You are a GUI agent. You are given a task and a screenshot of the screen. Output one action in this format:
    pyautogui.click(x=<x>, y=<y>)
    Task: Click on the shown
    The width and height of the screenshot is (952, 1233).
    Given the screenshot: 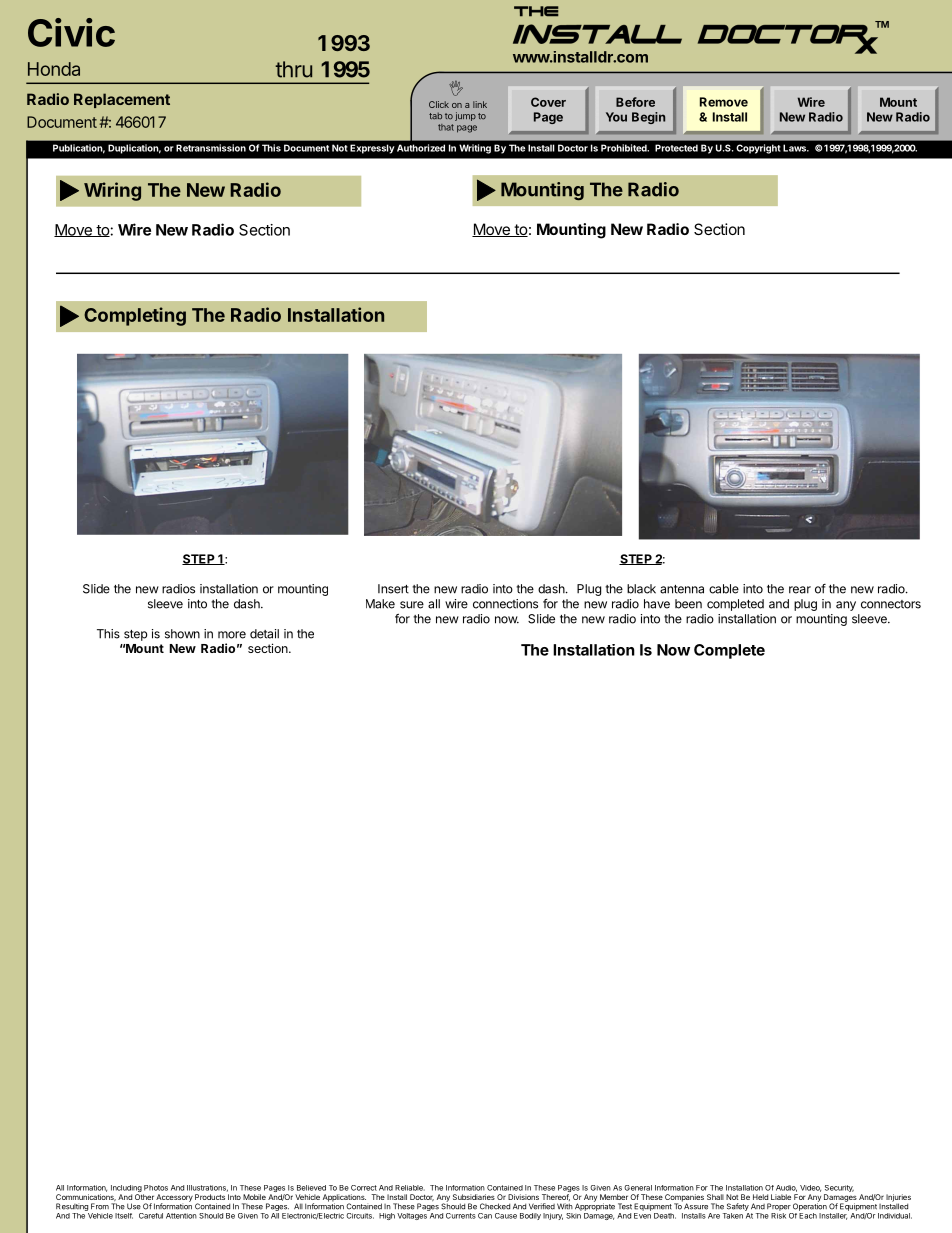 What is the action you would take?
    pyautogui.click(x=182, y=634)
